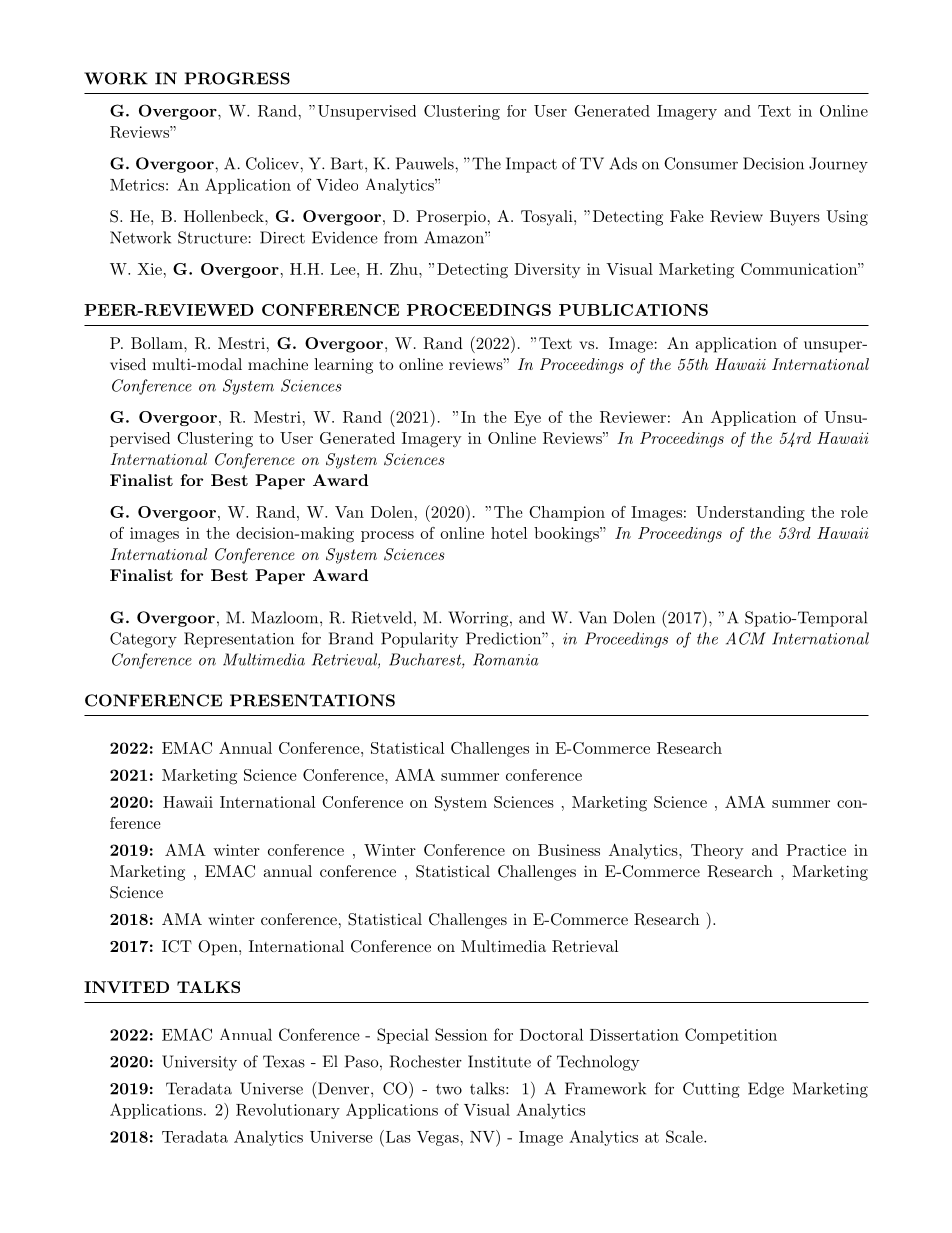 The height and width of the screenshot is (1233, 952). Describe the element at coordinates (531, 165) in the screenshot. I see `Impact` at that location.
